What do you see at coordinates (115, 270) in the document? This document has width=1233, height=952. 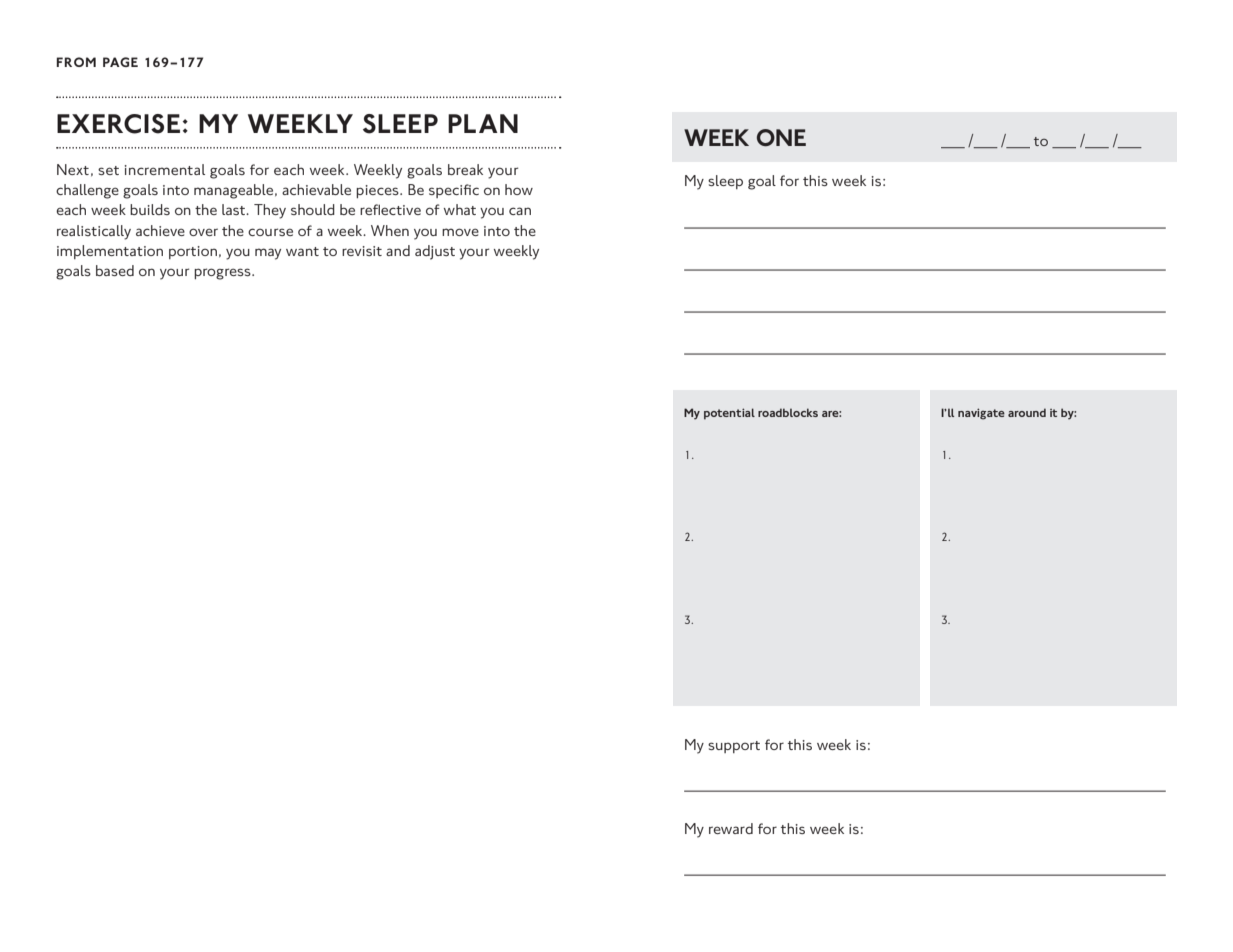 I see `based` at bounding box center [115, 270].
